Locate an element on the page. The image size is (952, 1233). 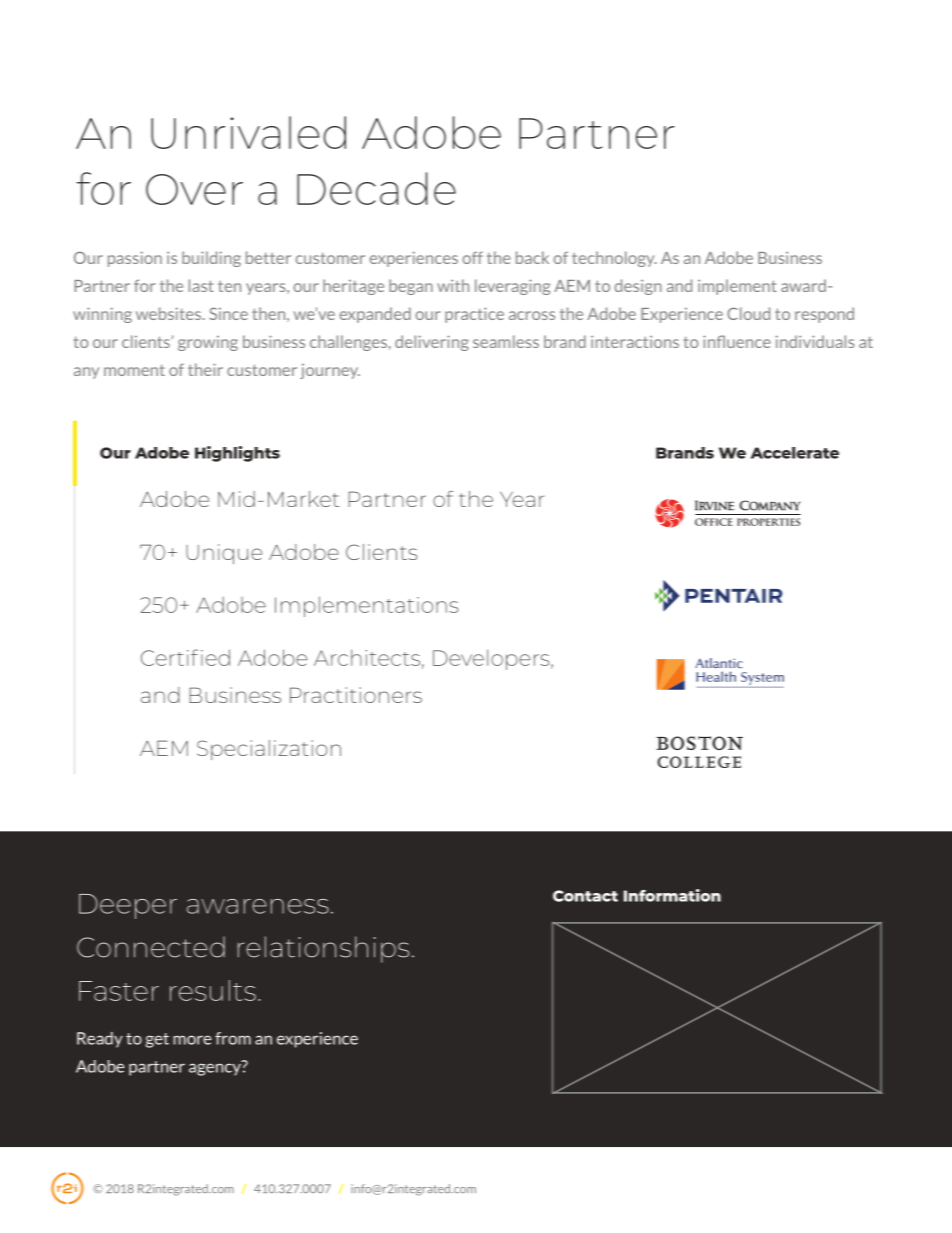
Deeper is located at coordinates (128, 906).
